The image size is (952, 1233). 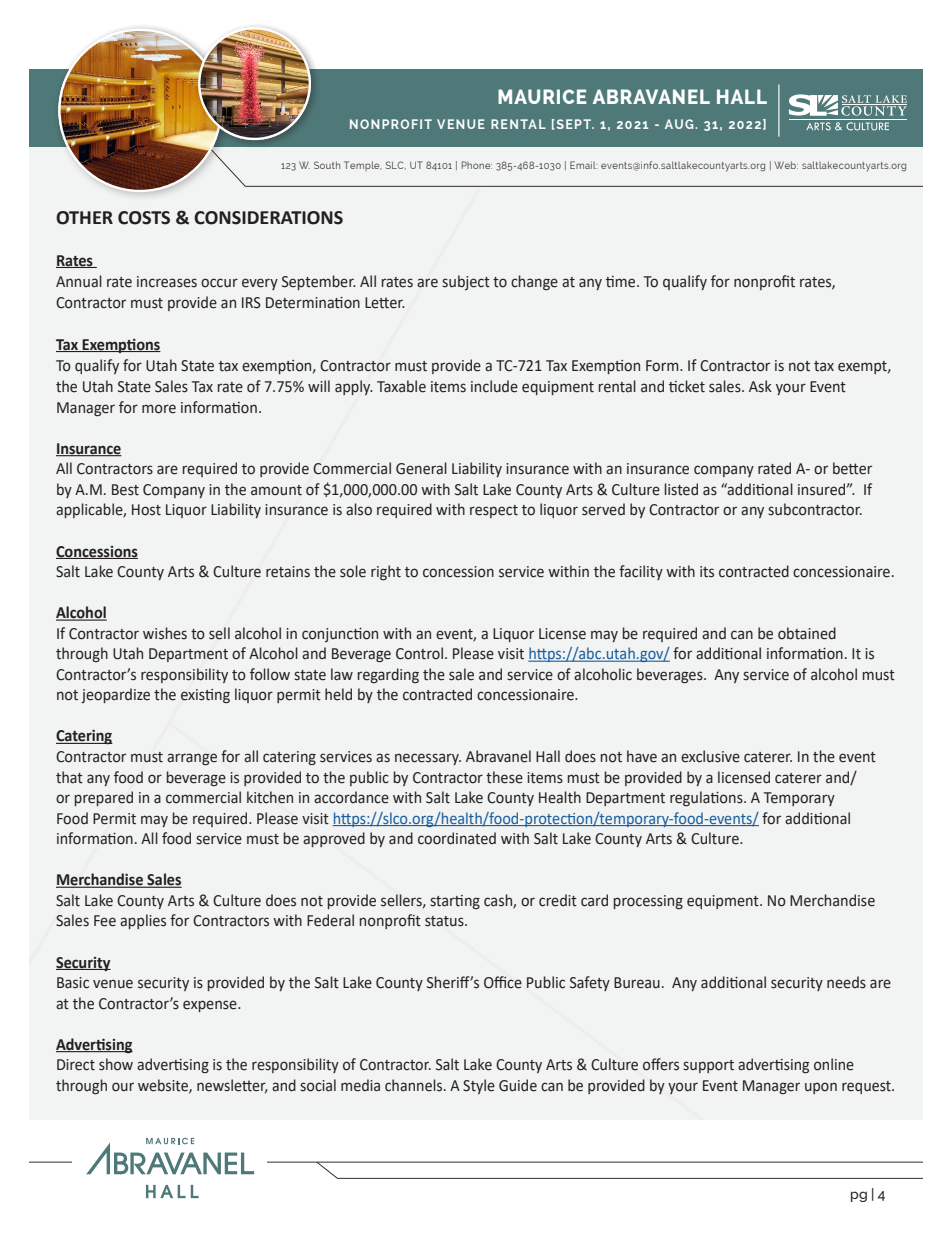 What do you see at coordinates (192, 759) in the screenshot?
I see `arrange` at bounding box center [192, 759].
